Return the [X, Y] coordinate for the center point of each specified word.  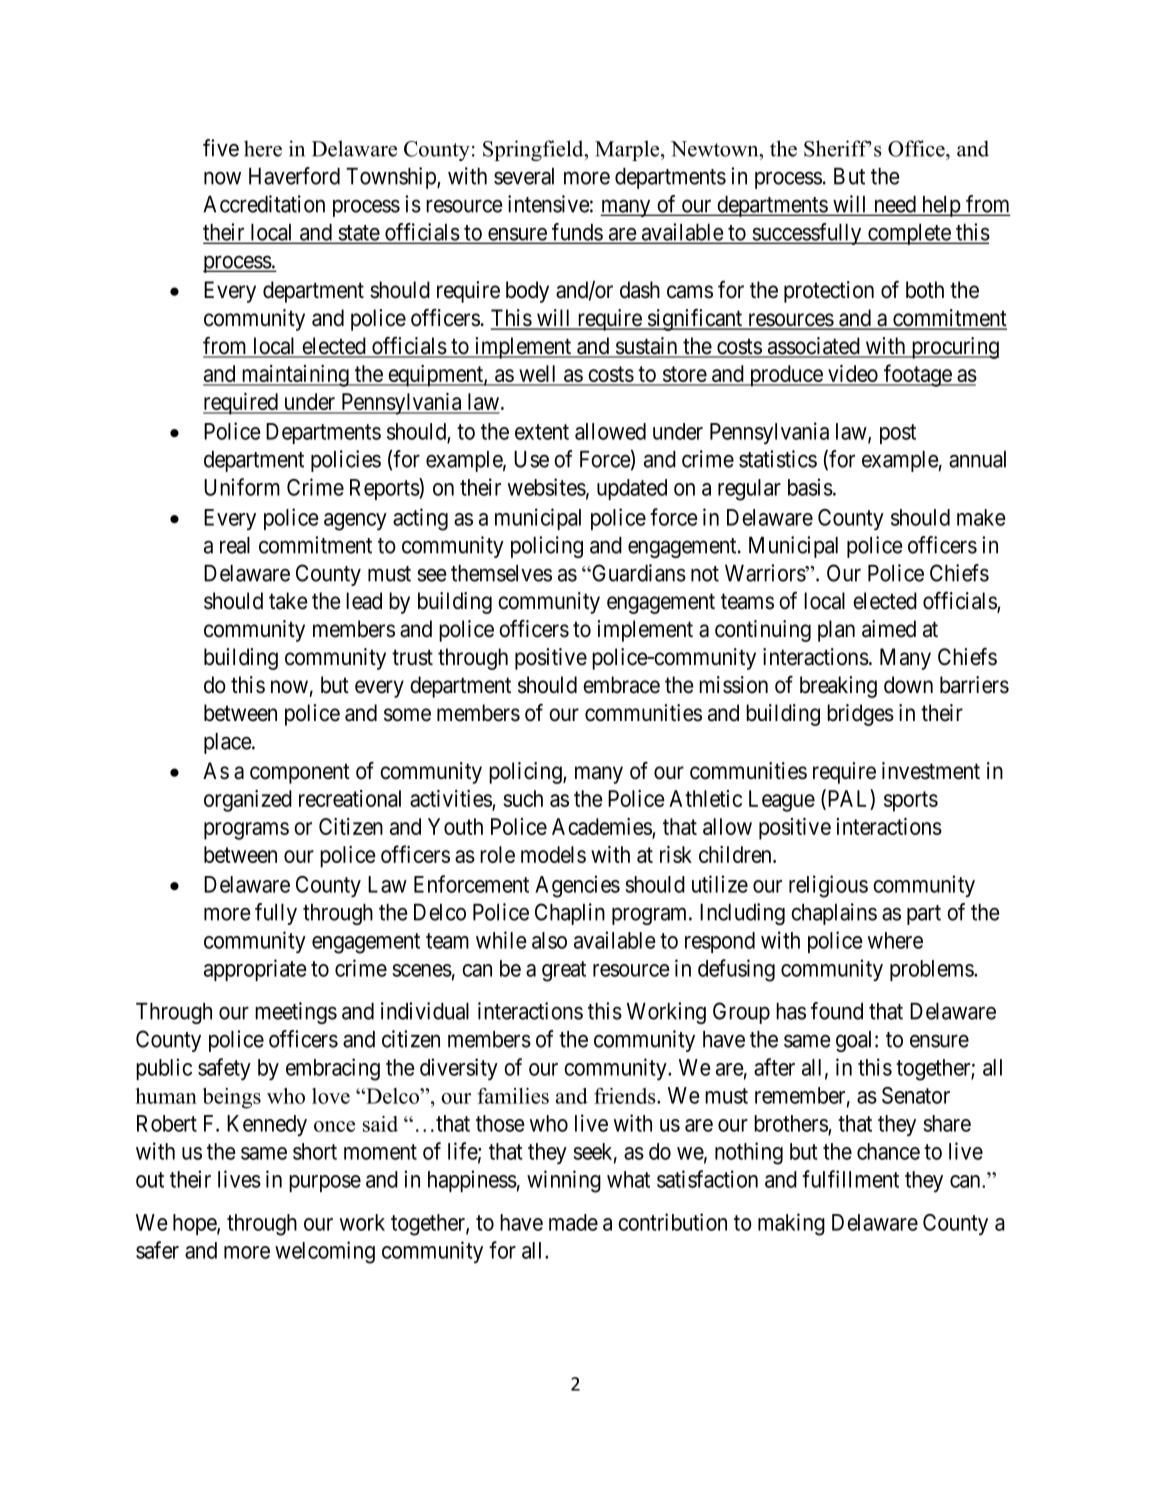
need [895, 205]
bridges [860, 715]
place [228, 743]
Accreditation [264, 204]
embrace [621, 685]
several [524, 176]
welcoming [325, 1252]
